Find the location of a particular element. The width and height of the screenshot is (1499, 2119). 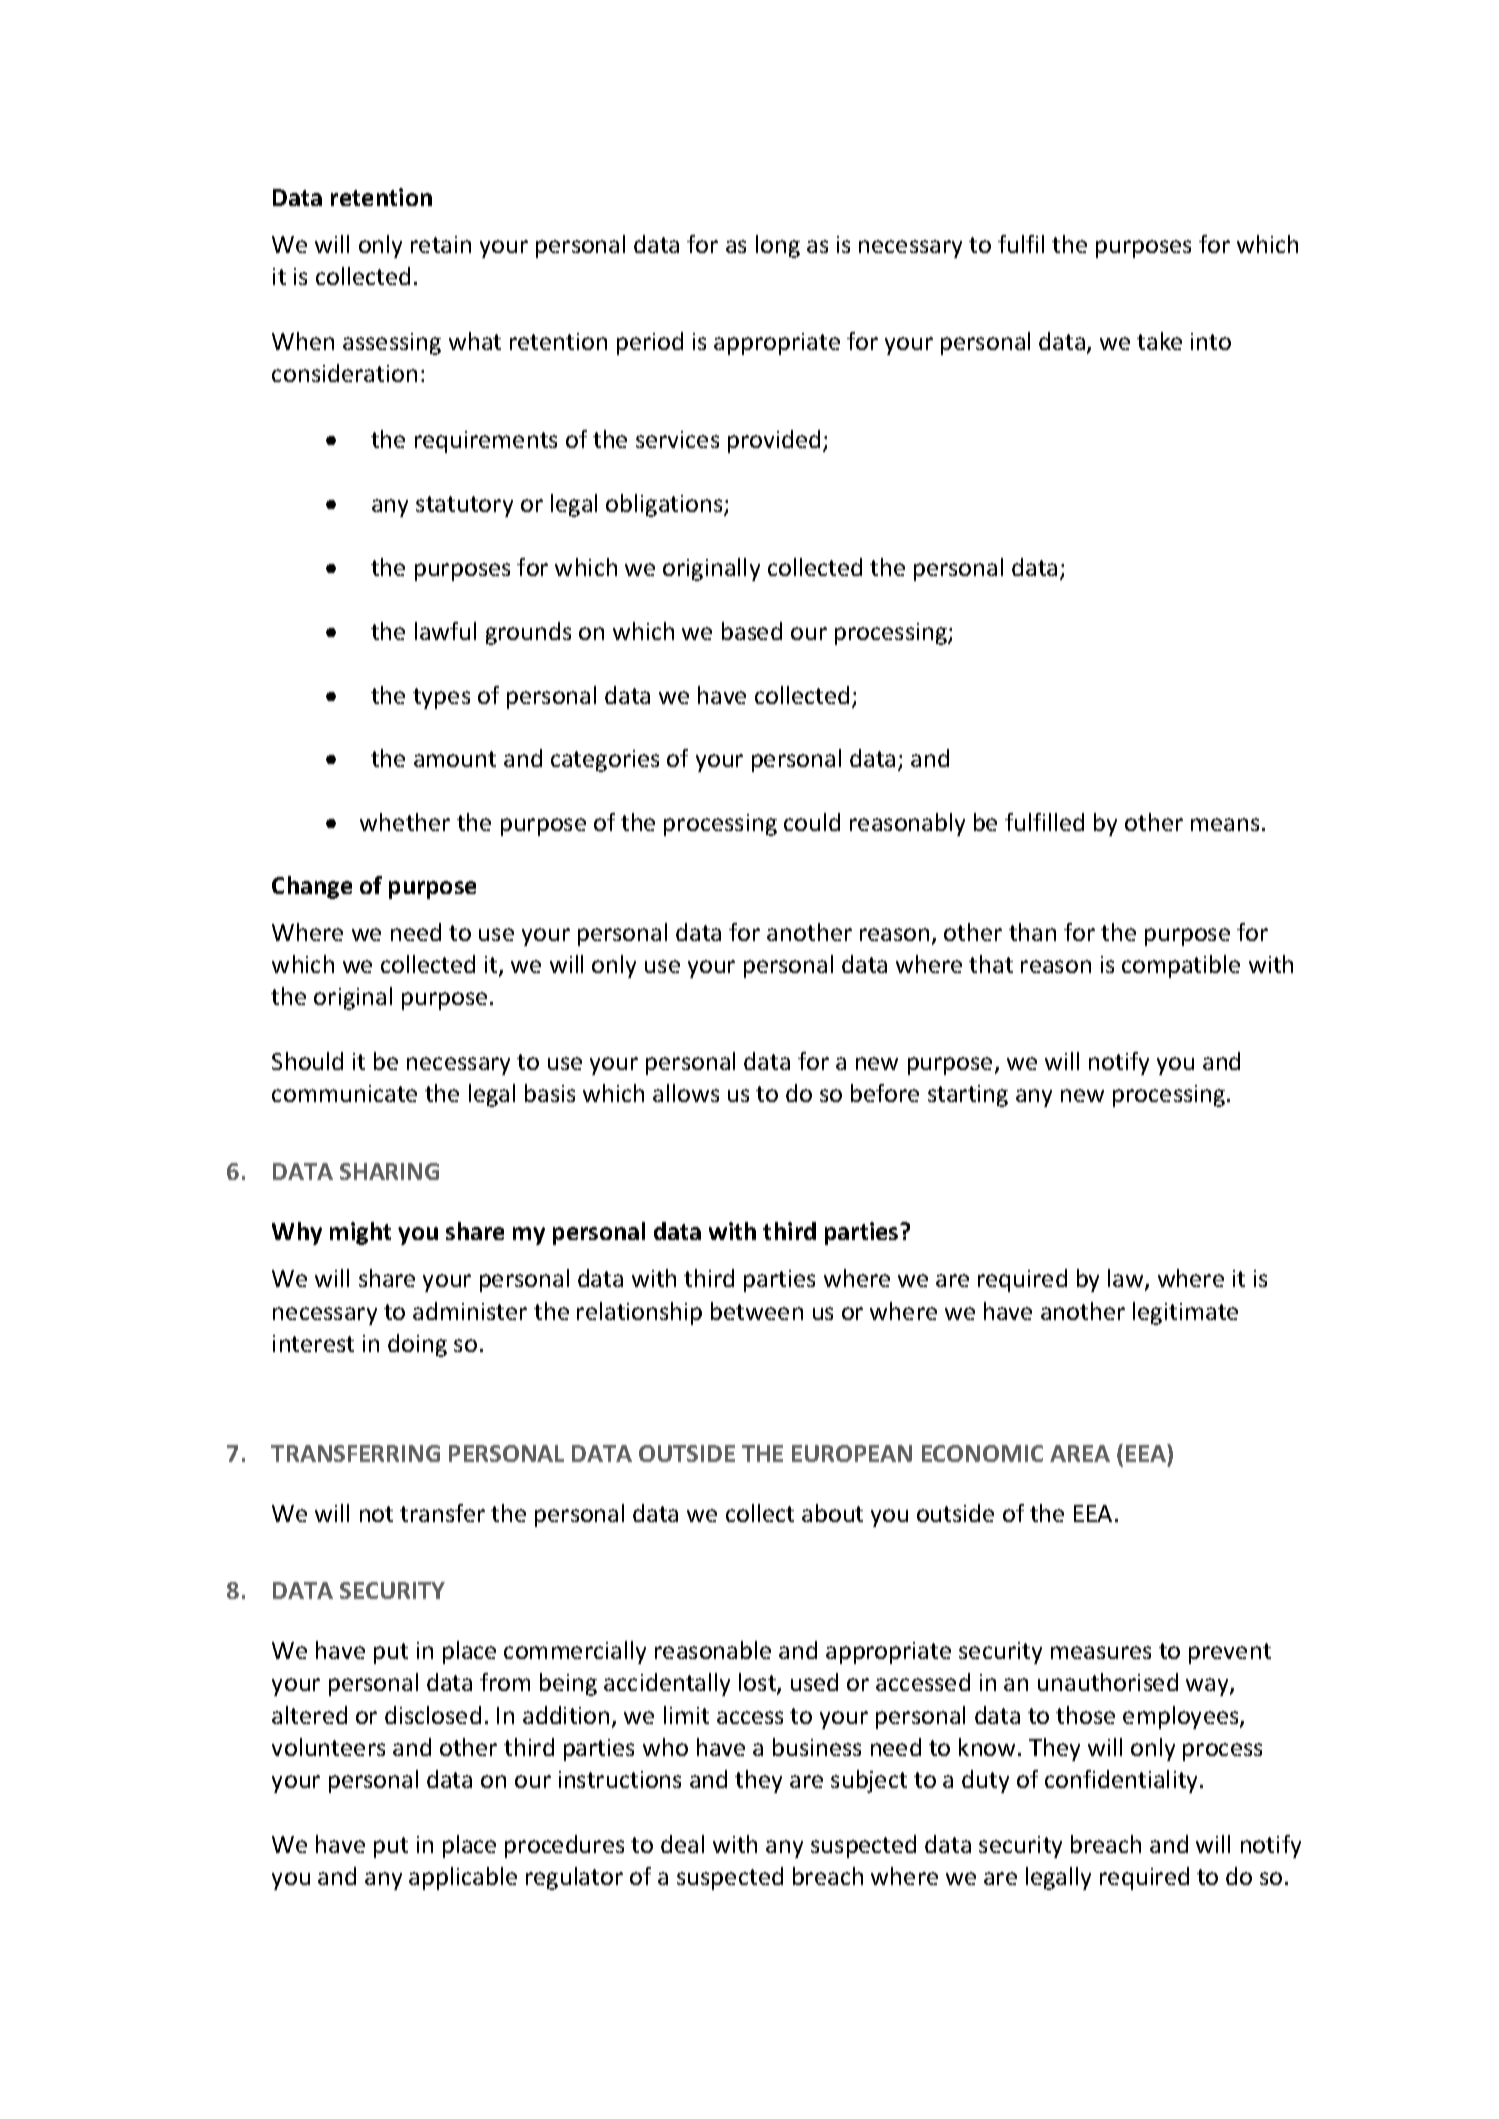

could is located at coordinates (812, 822).
